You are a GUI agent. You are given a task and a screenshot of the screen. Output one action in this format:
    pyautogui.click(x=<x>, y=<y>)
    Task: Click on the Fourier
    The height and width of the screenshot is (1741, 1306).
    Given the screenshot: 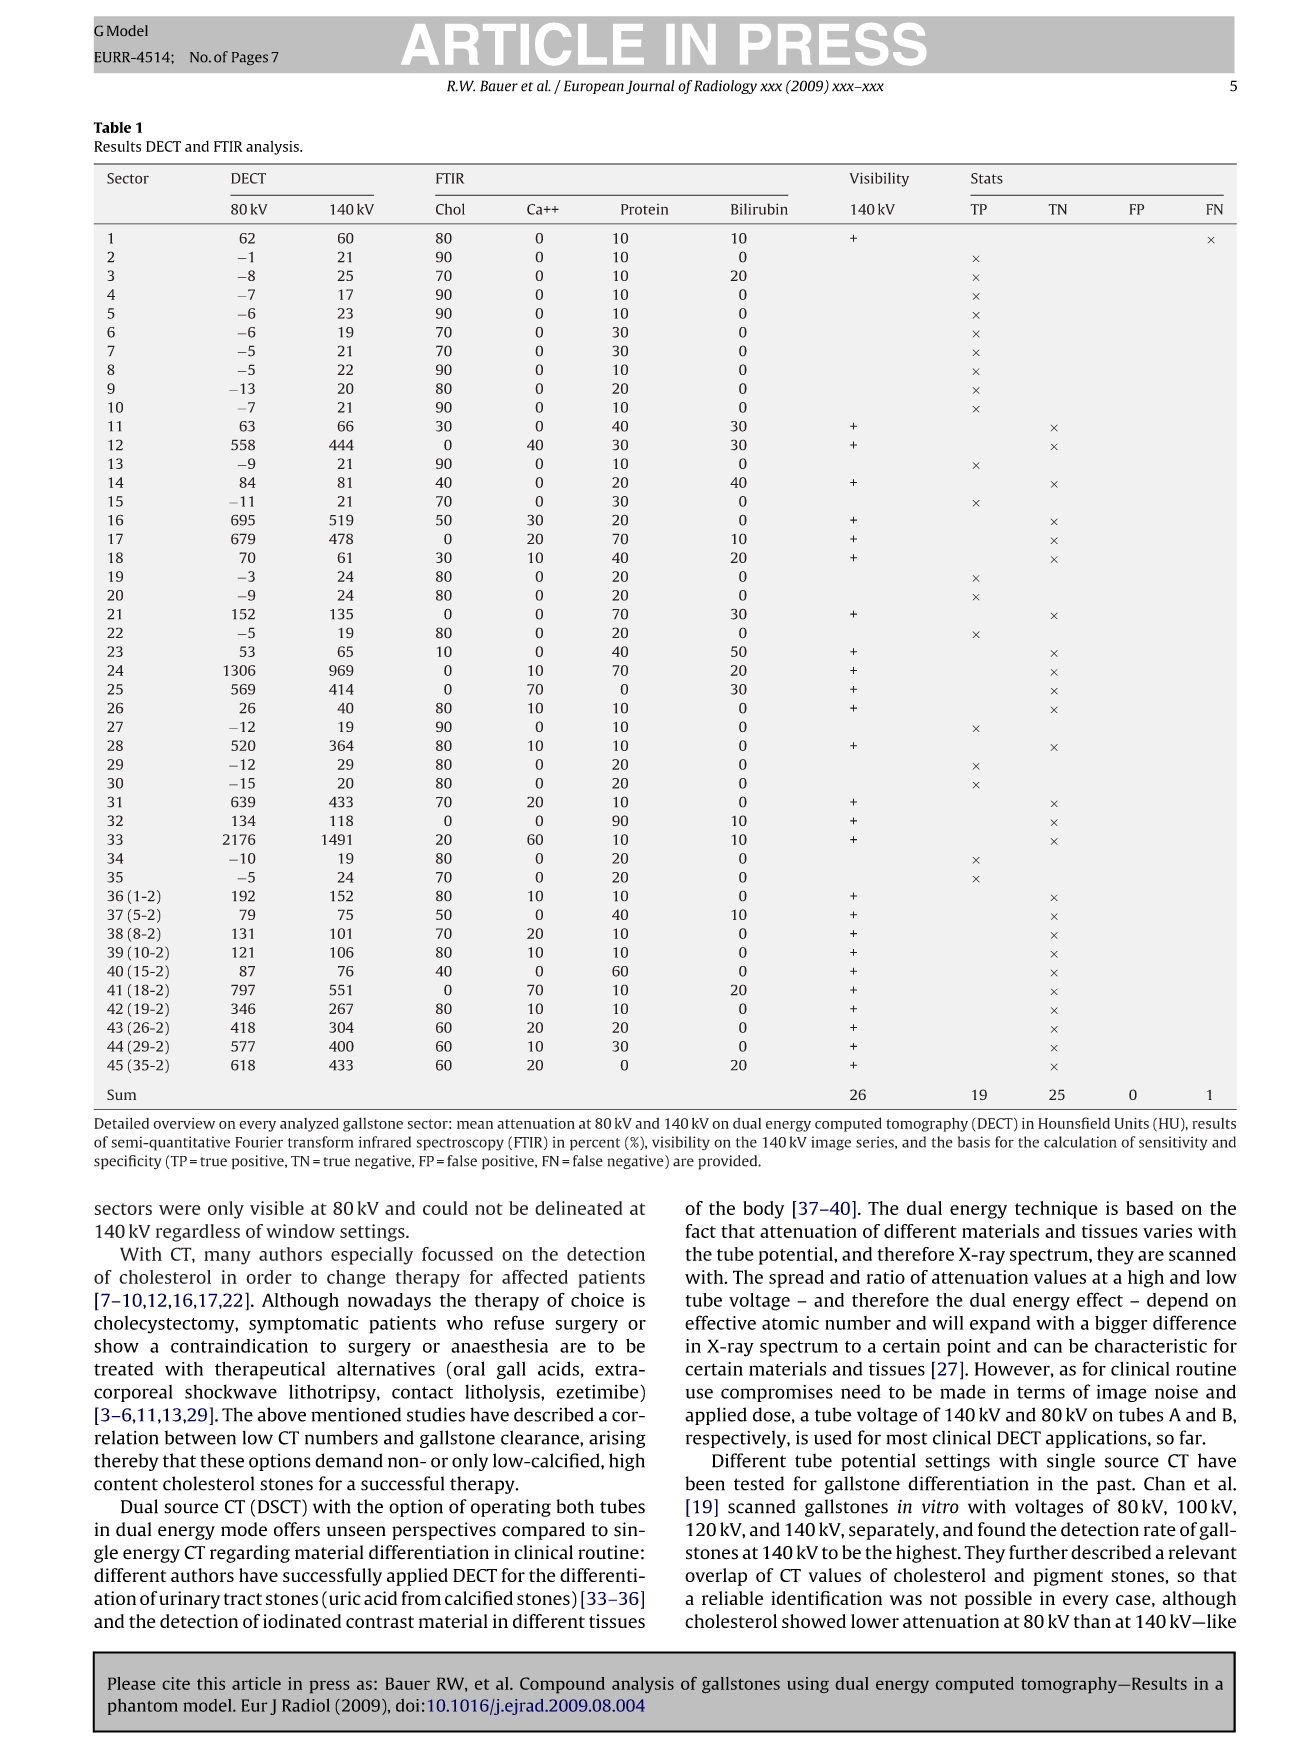 What is the action you would take?
    pyautogui.click(x=259, y=1142)
